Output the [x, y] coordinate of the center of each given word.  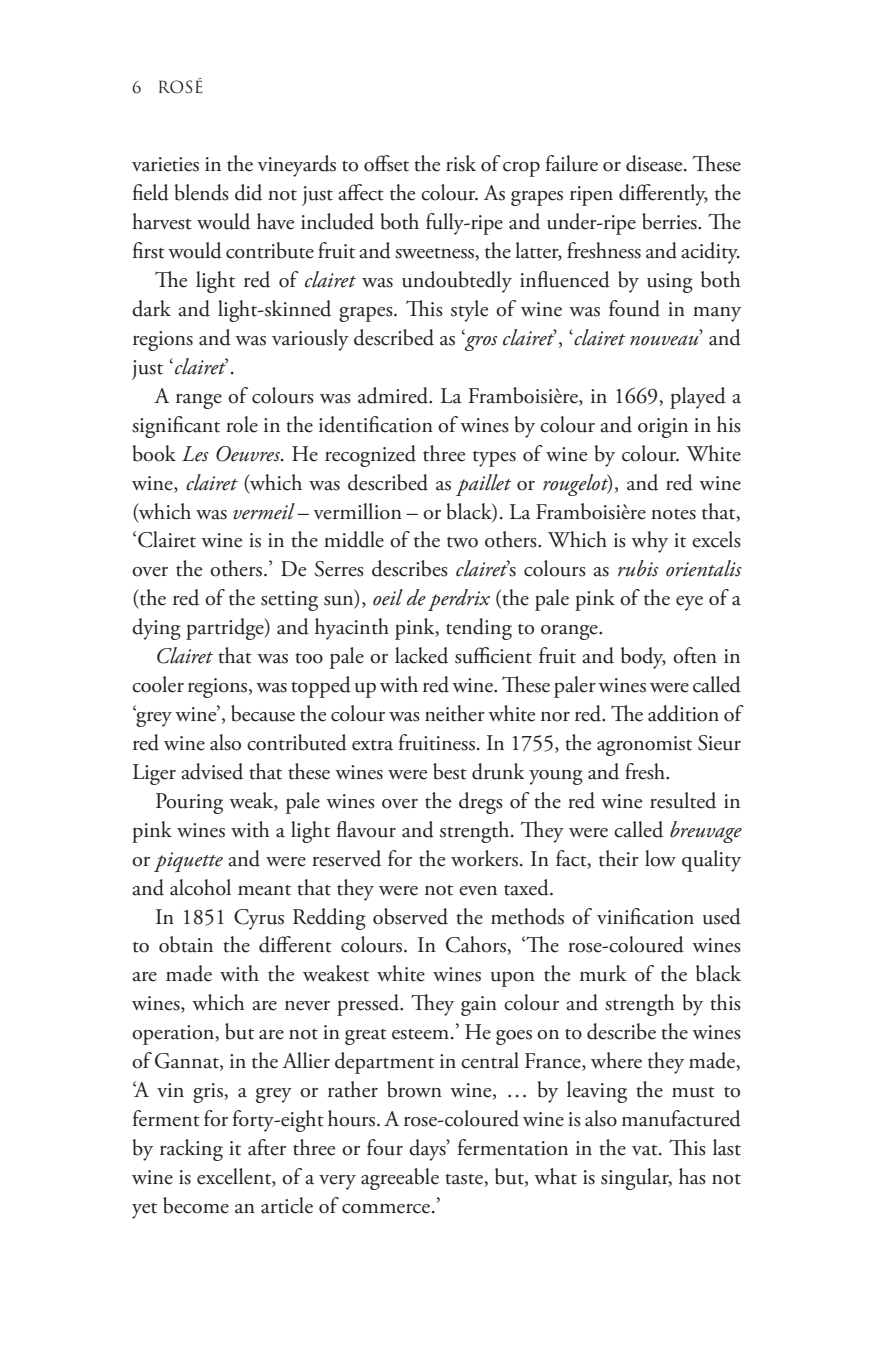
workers [484, 858]
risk [461, 163]
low [660, 858]
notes [673, 514]
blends [202, 192]
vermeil [264, 511]
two [462, 542]
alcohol [200, 887]
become [196, 1205]
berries [670, 221]
